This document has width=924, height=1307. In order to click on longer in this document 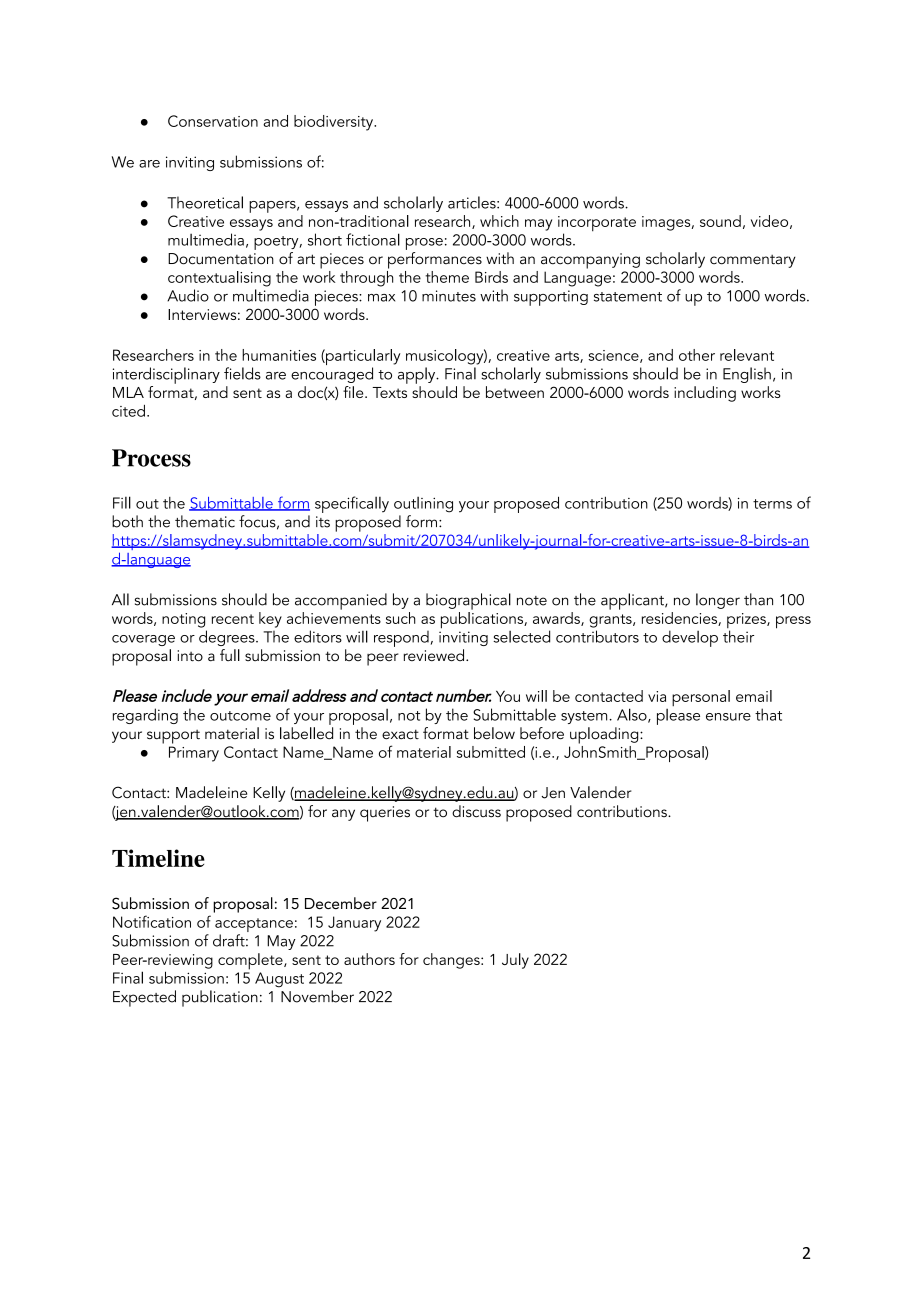, I will do `click(718, 601)`.
